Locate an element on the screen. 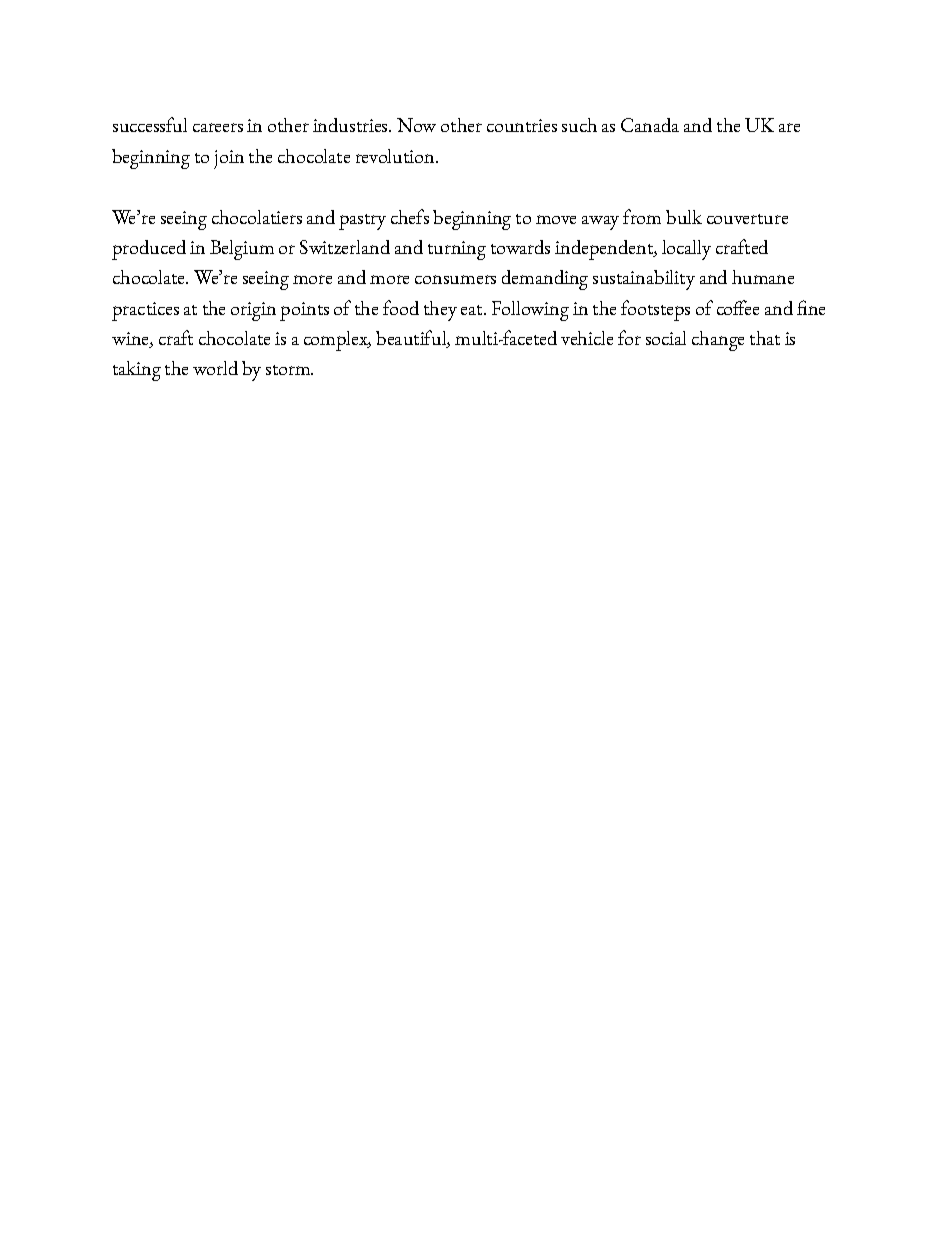 The image size is (952, 1233). origin is located at coordinates (253, 311).
